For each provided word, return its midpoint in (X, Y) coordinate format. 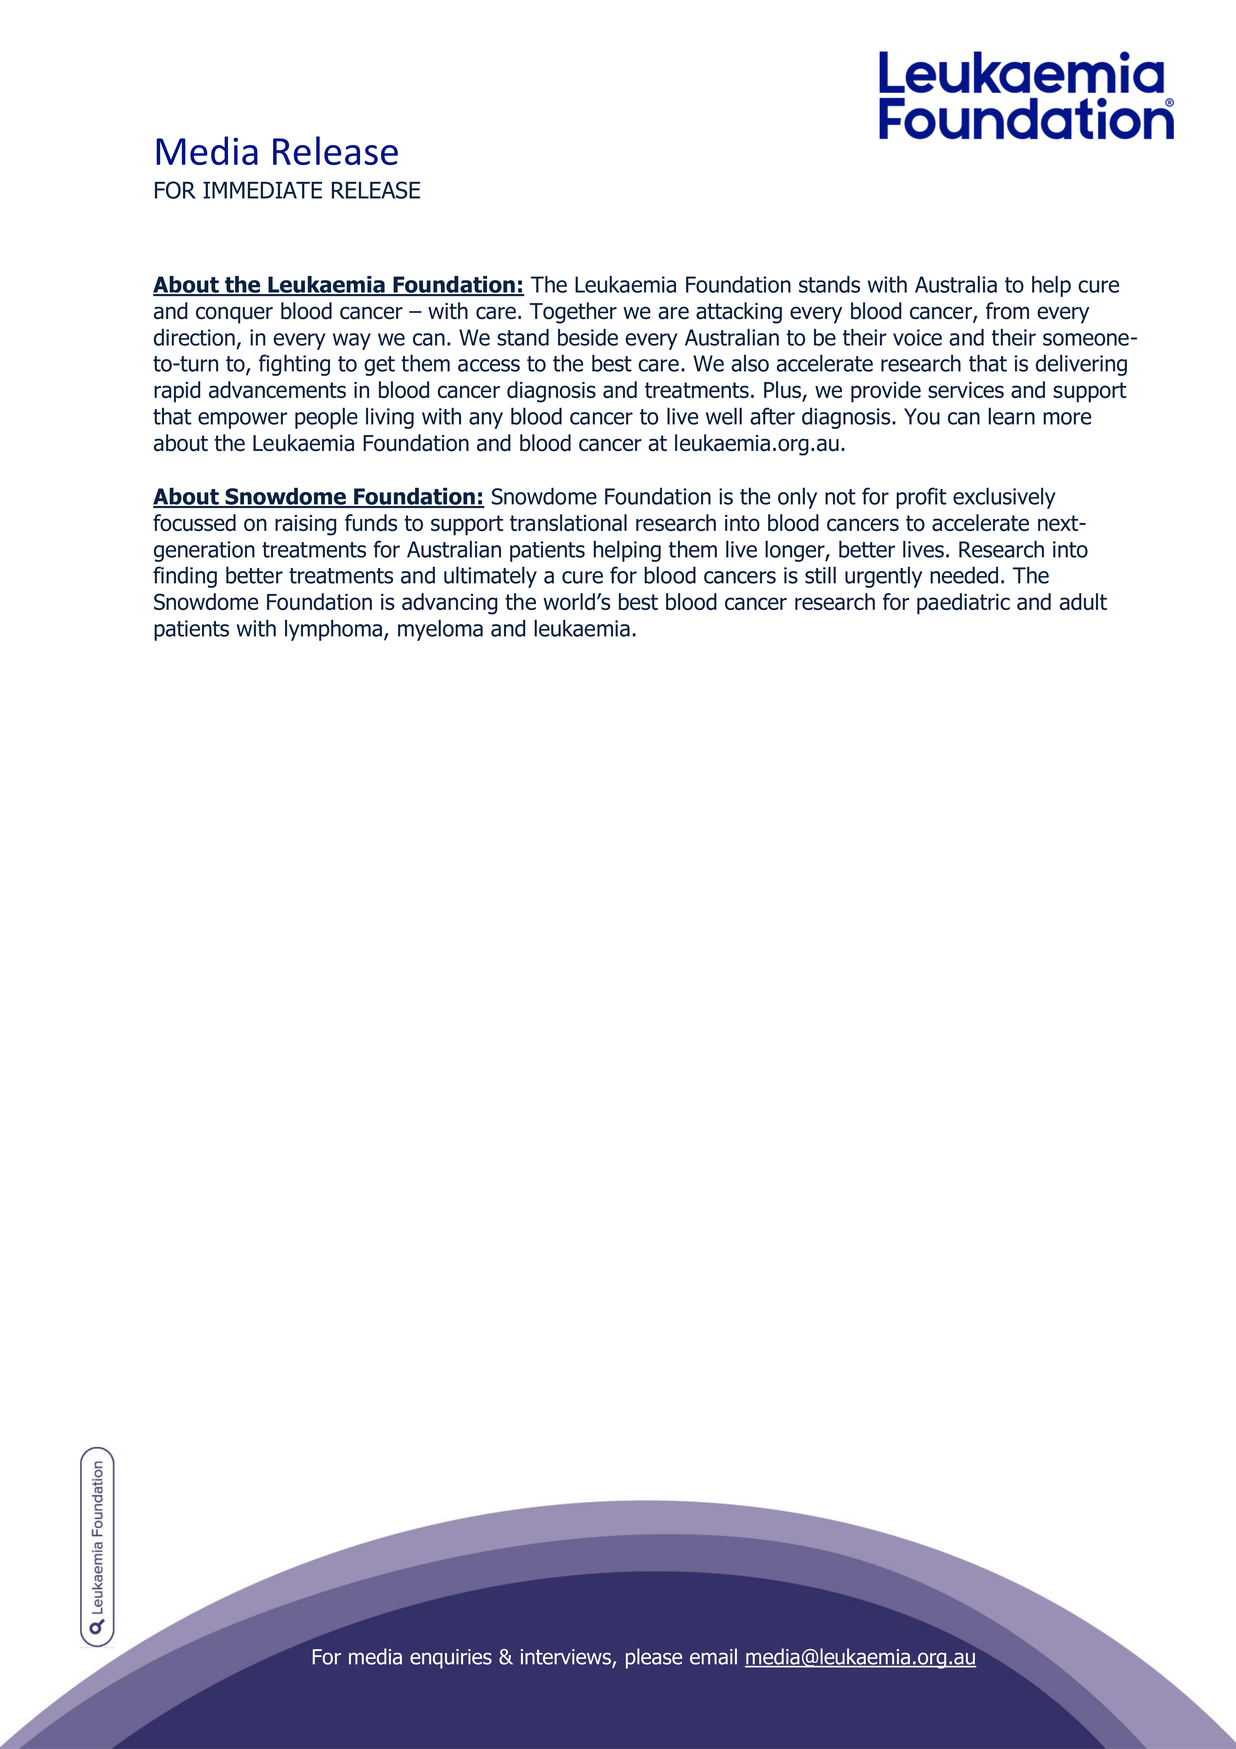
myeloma (440, 630)
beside (588, 337)
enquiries (451, 1659)
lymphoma (333, 630)
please (654, 1658)
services (966, 390)
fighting (294, 365)
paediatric (963, 604)
